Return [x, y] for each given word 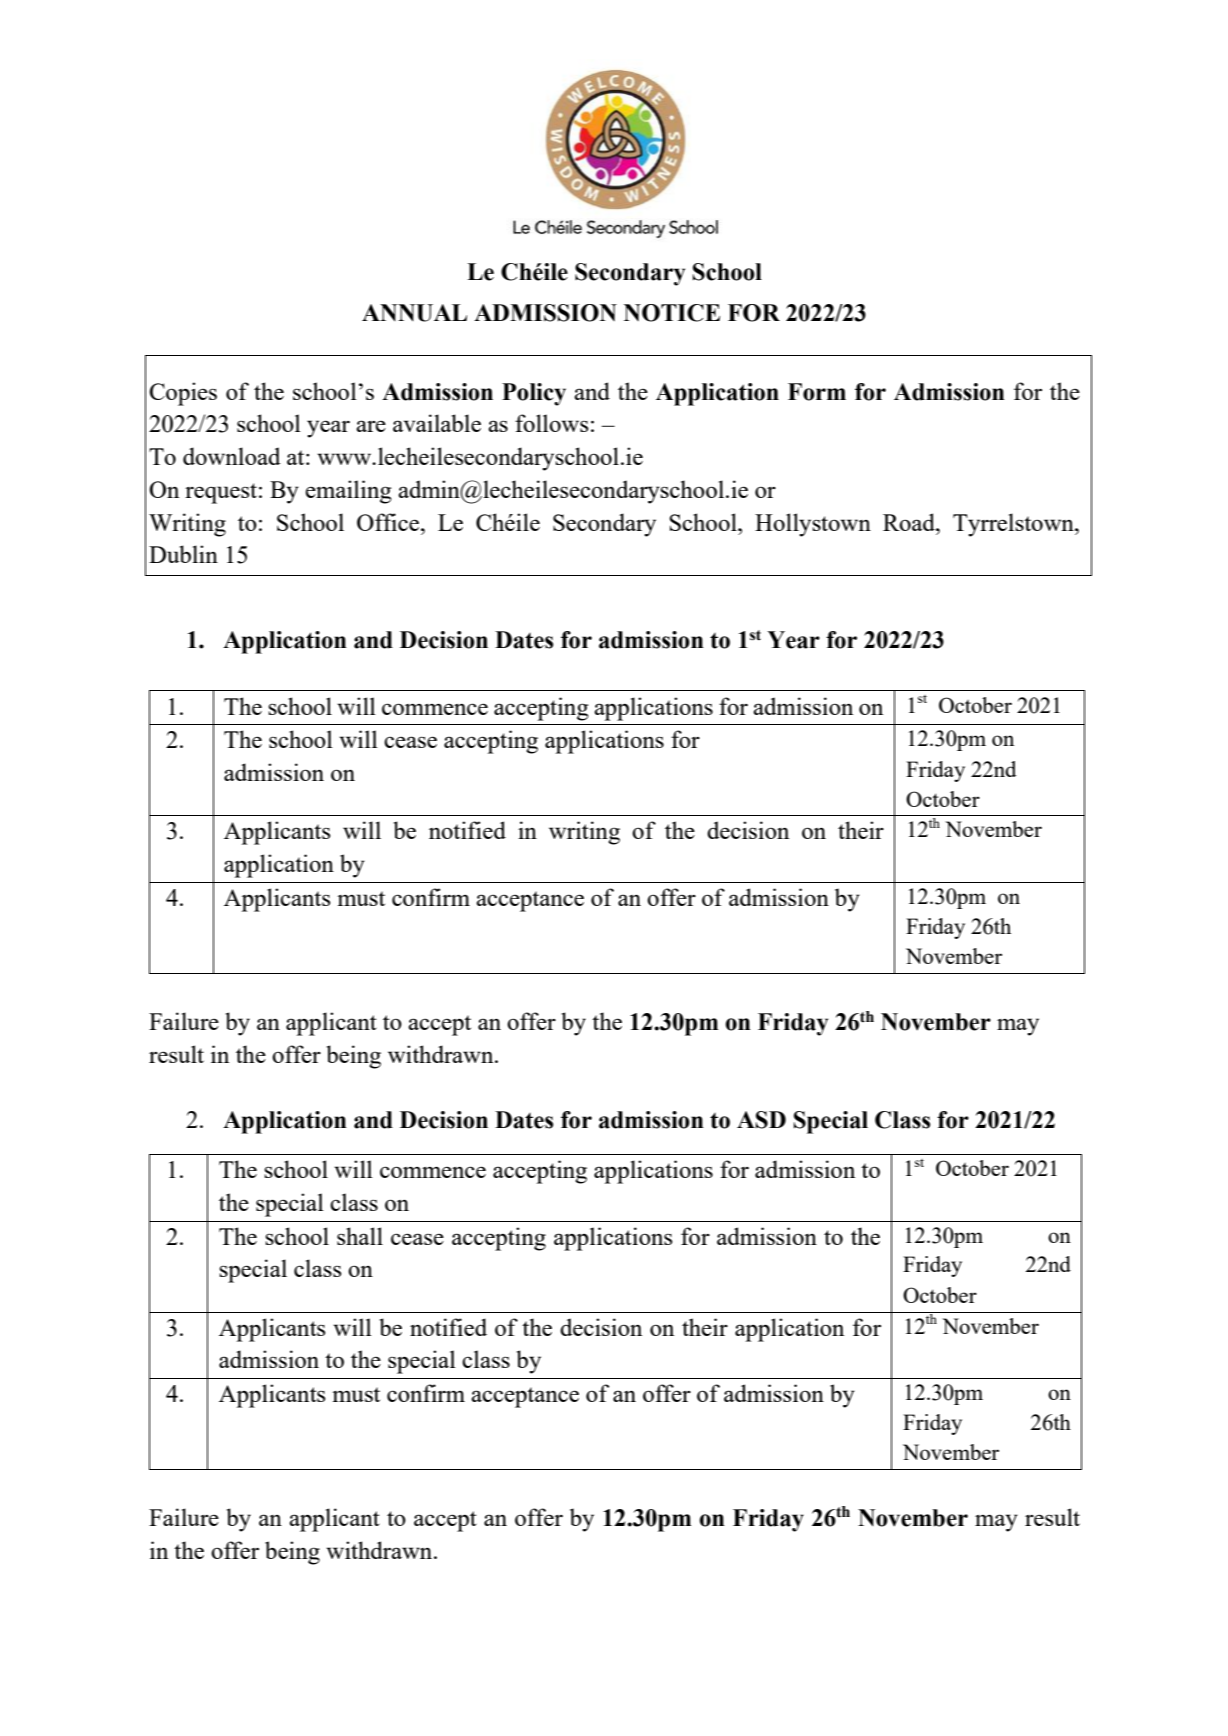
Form [817, 392]
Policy [534, 394]
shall [360, 1236]
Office [389, 522]
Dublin [183, 554]
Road [910, 522]
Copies [183, 394]
